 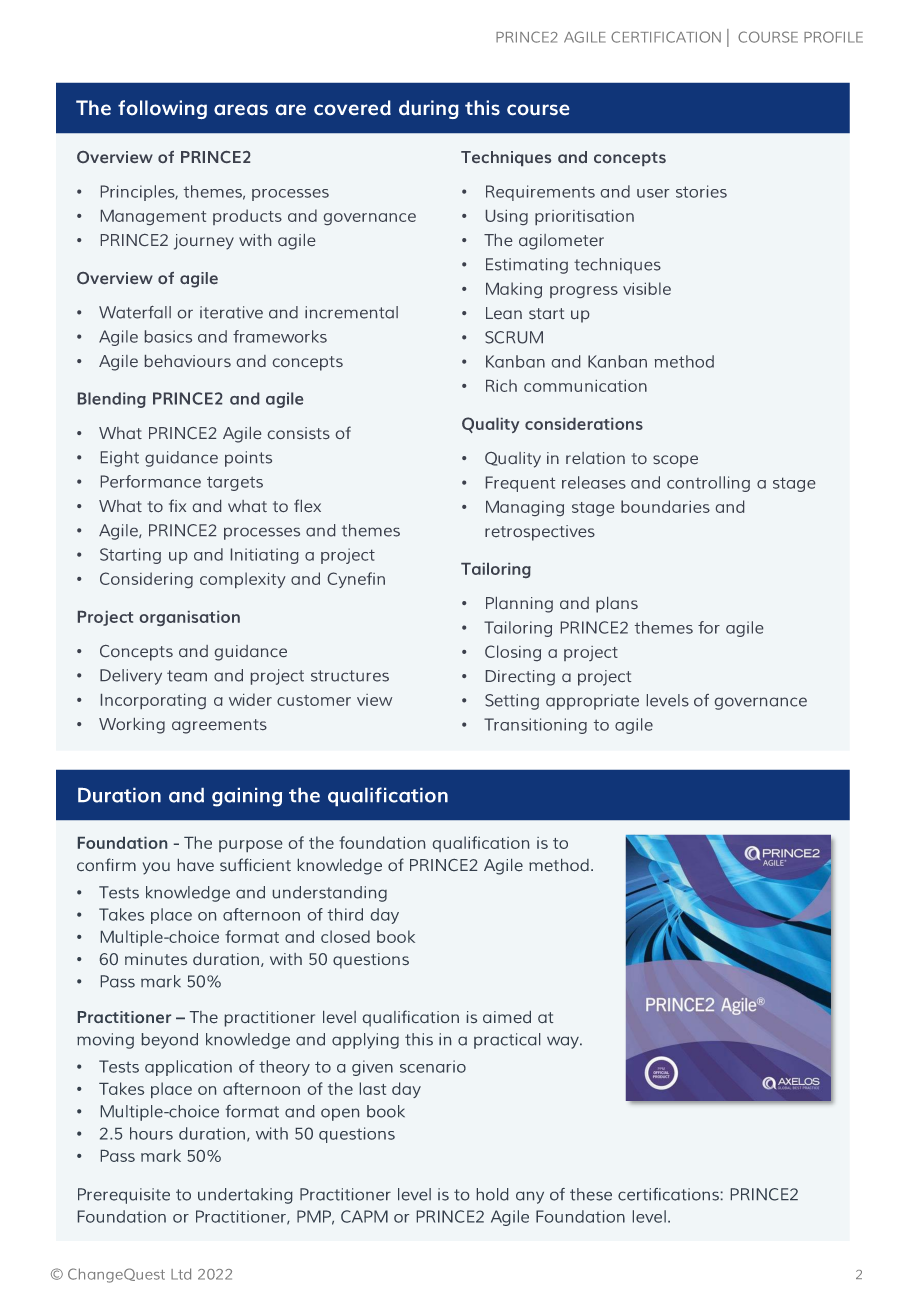 I want to click on PROFILE, so click(x=833, y=37).
